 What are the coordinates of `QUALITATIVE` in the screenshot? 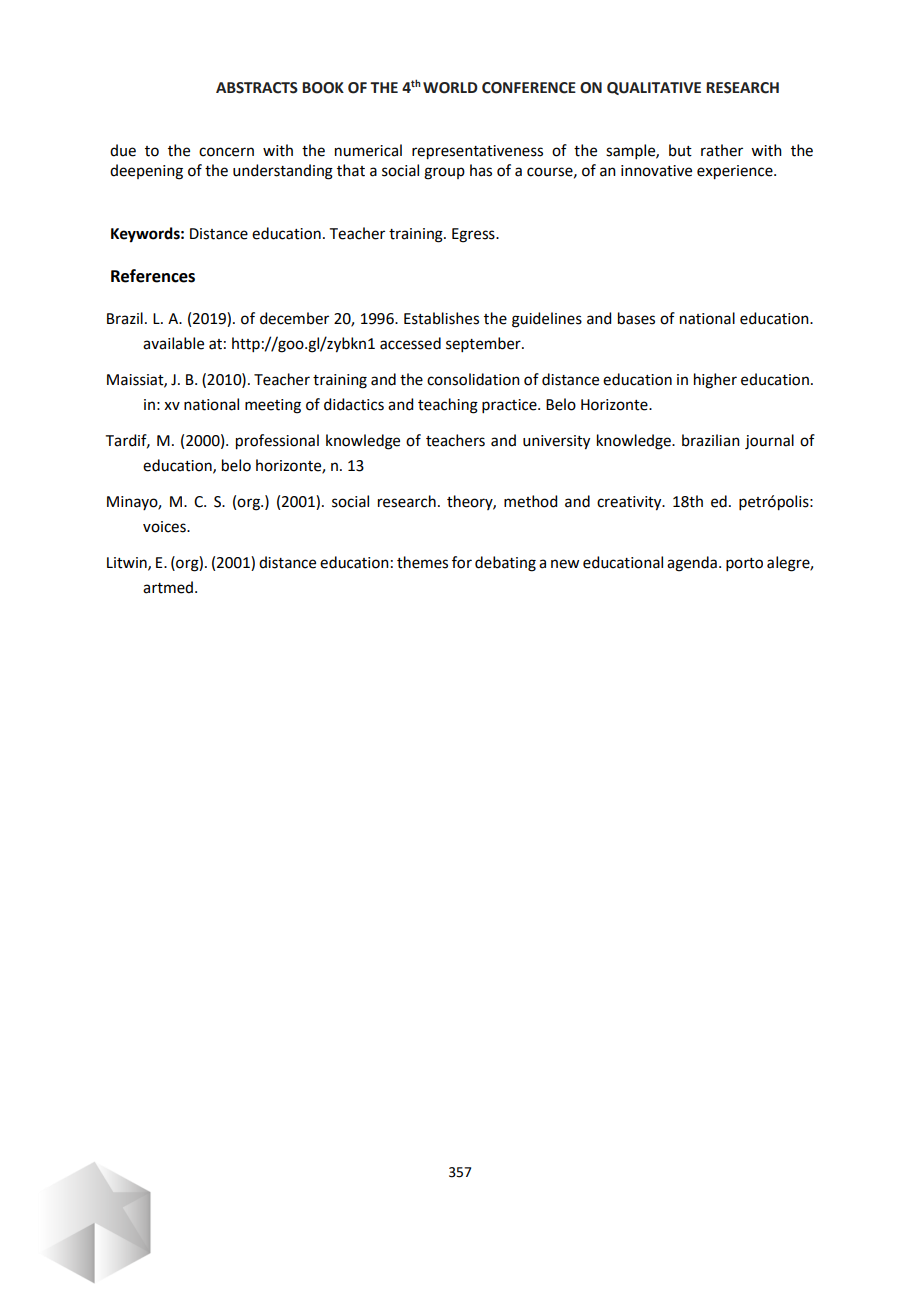 It's located at (654, 88).
